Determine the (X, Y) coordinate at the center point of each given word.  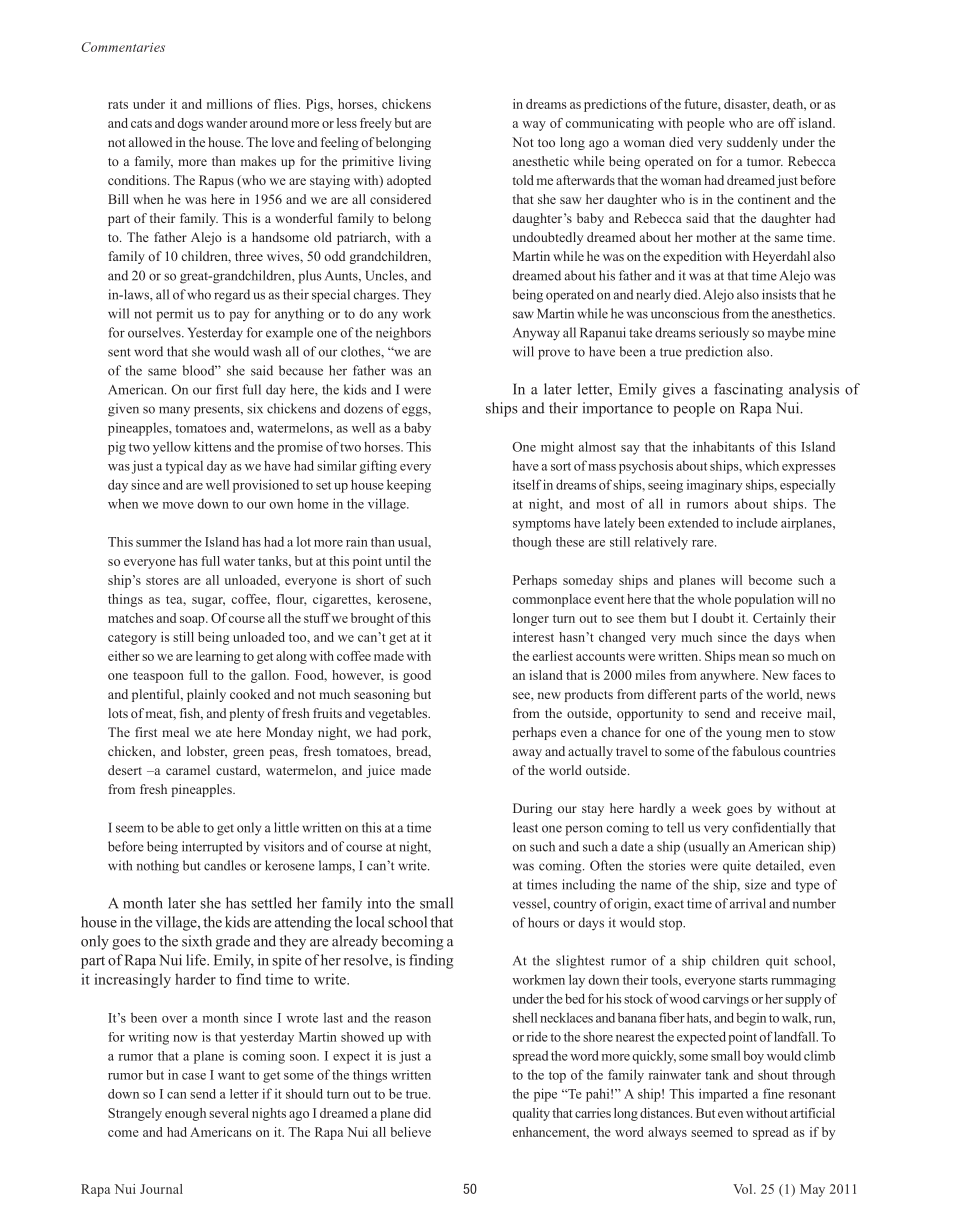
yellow (172, 448)
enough (185, 1114)
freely (376, 124)
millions (229, 104)
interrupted (212, 848)
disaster (747, 105)
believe (410, 1132)
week (706, 808)
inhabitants (724, 446)
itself (527, 484)
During (533, 809)
